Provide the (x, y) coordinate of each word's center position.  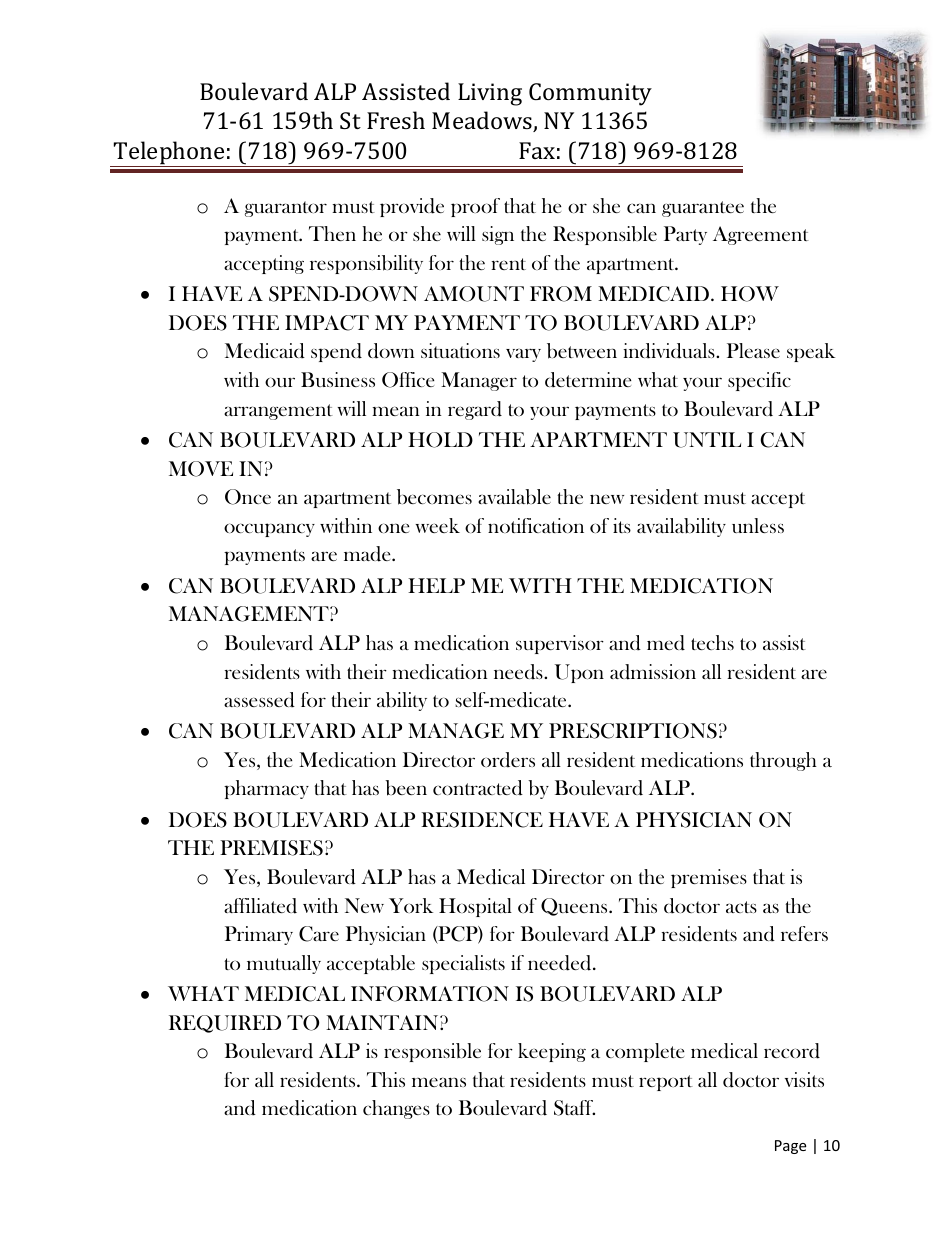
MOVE (201, 469)
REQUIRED (225, 1024)
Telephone (169, 154)
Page (790, 1147)
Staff (574, 1108)
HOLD (440, 440)
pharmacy (266, 789)
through (783, 761)
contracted (478, 788)
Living (490, 94)
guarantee (703, 209)
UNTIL (707, 440)
